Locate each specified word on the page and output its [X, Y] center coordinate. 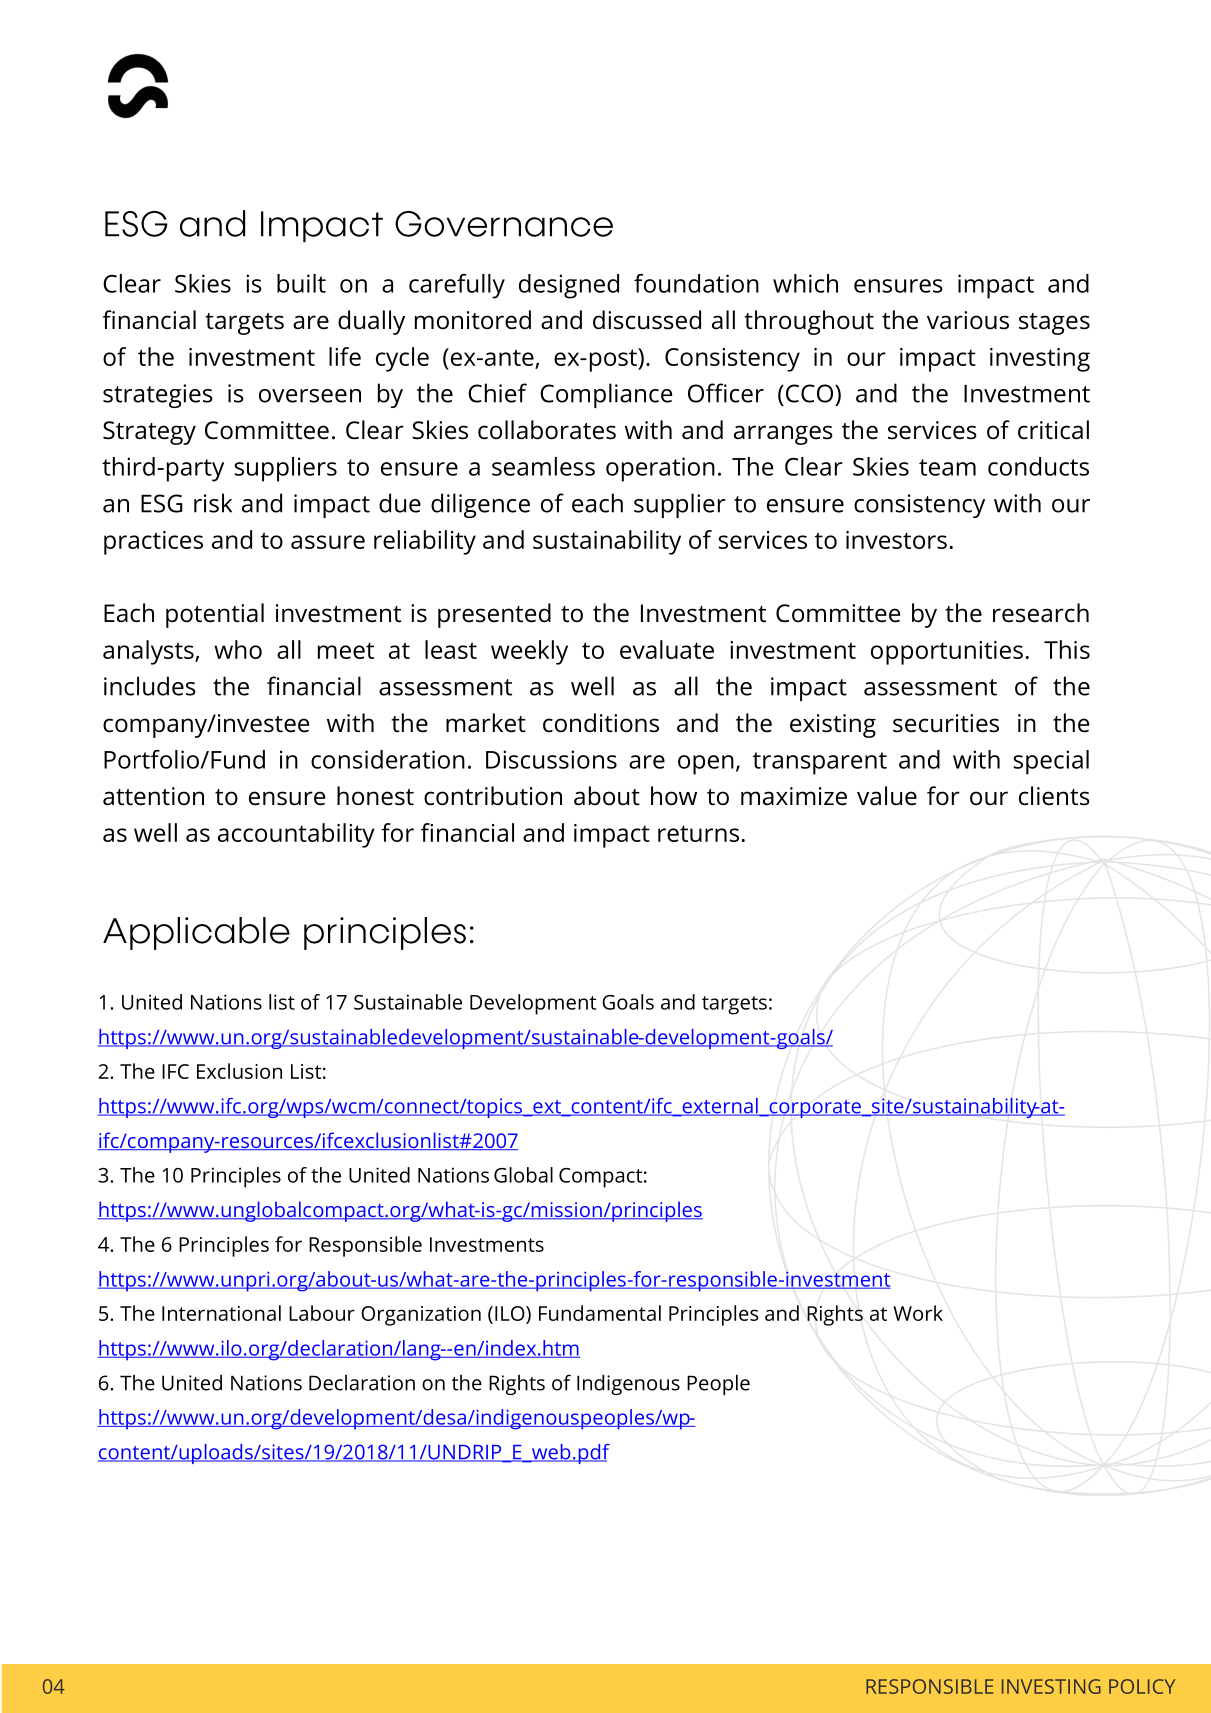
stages [1054, 324]
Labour [322, 1313]
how [674, 796]
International [221, 1313]
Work [918, 1313]
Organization [421, 1316]
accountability [296, 835]
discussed [647, 320]
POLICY [1142, 1686]
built [301, 283]
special [1051, 762]
